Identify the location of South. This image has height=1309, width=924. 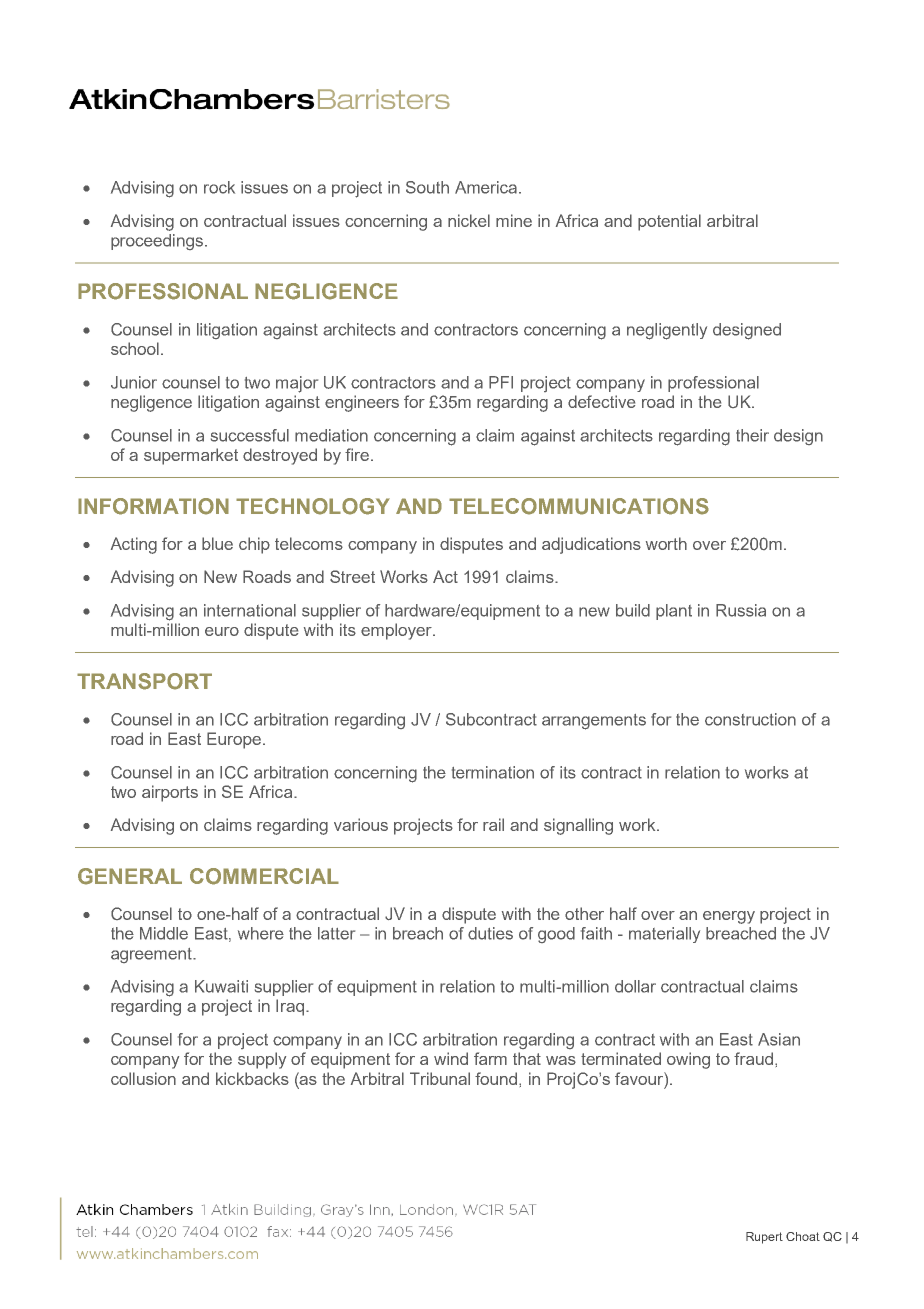
(427, 187).
